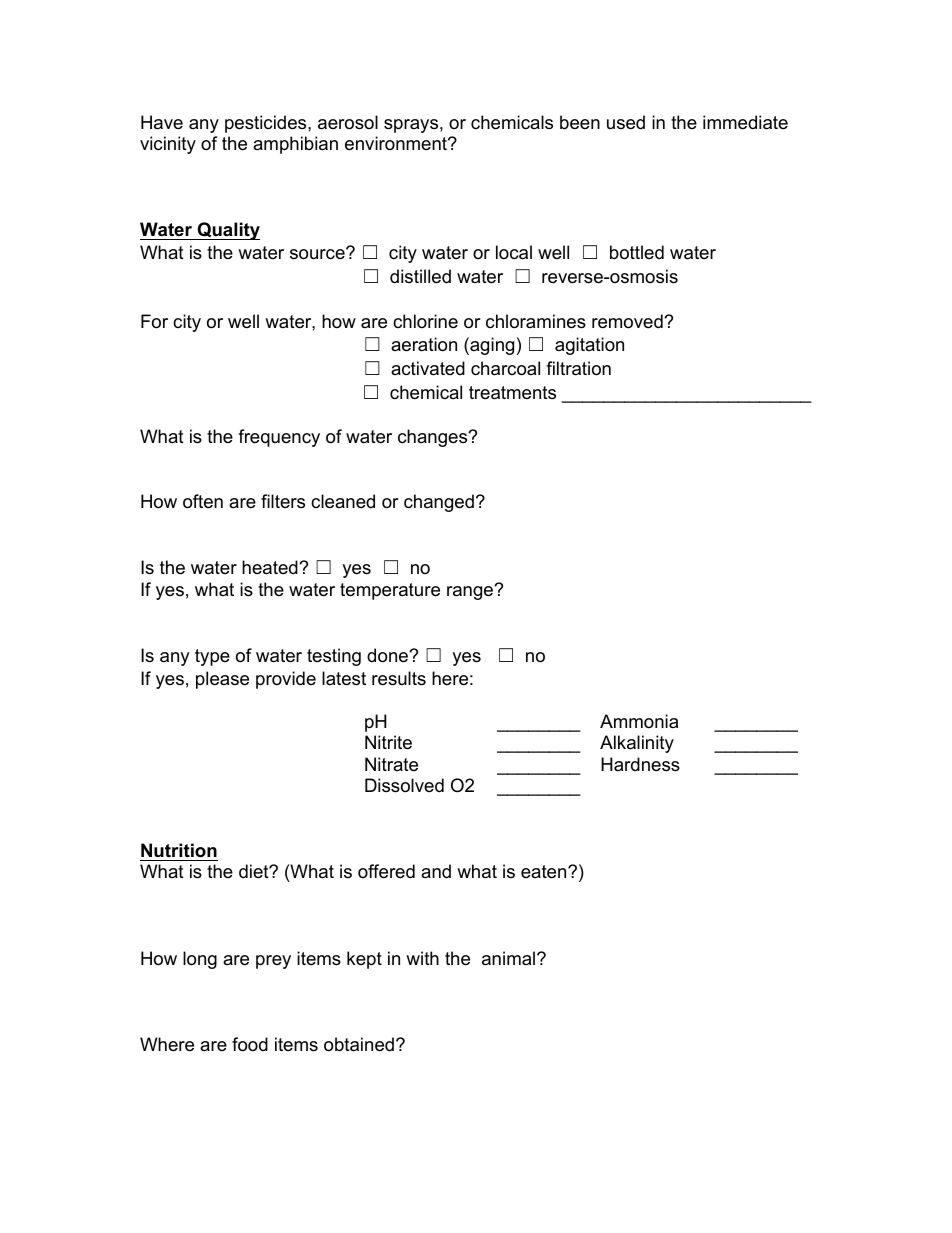 The image size is (952, 1233). Describe the element at coordinates (425, 321) in the document. I see `chlorine` at that location.
